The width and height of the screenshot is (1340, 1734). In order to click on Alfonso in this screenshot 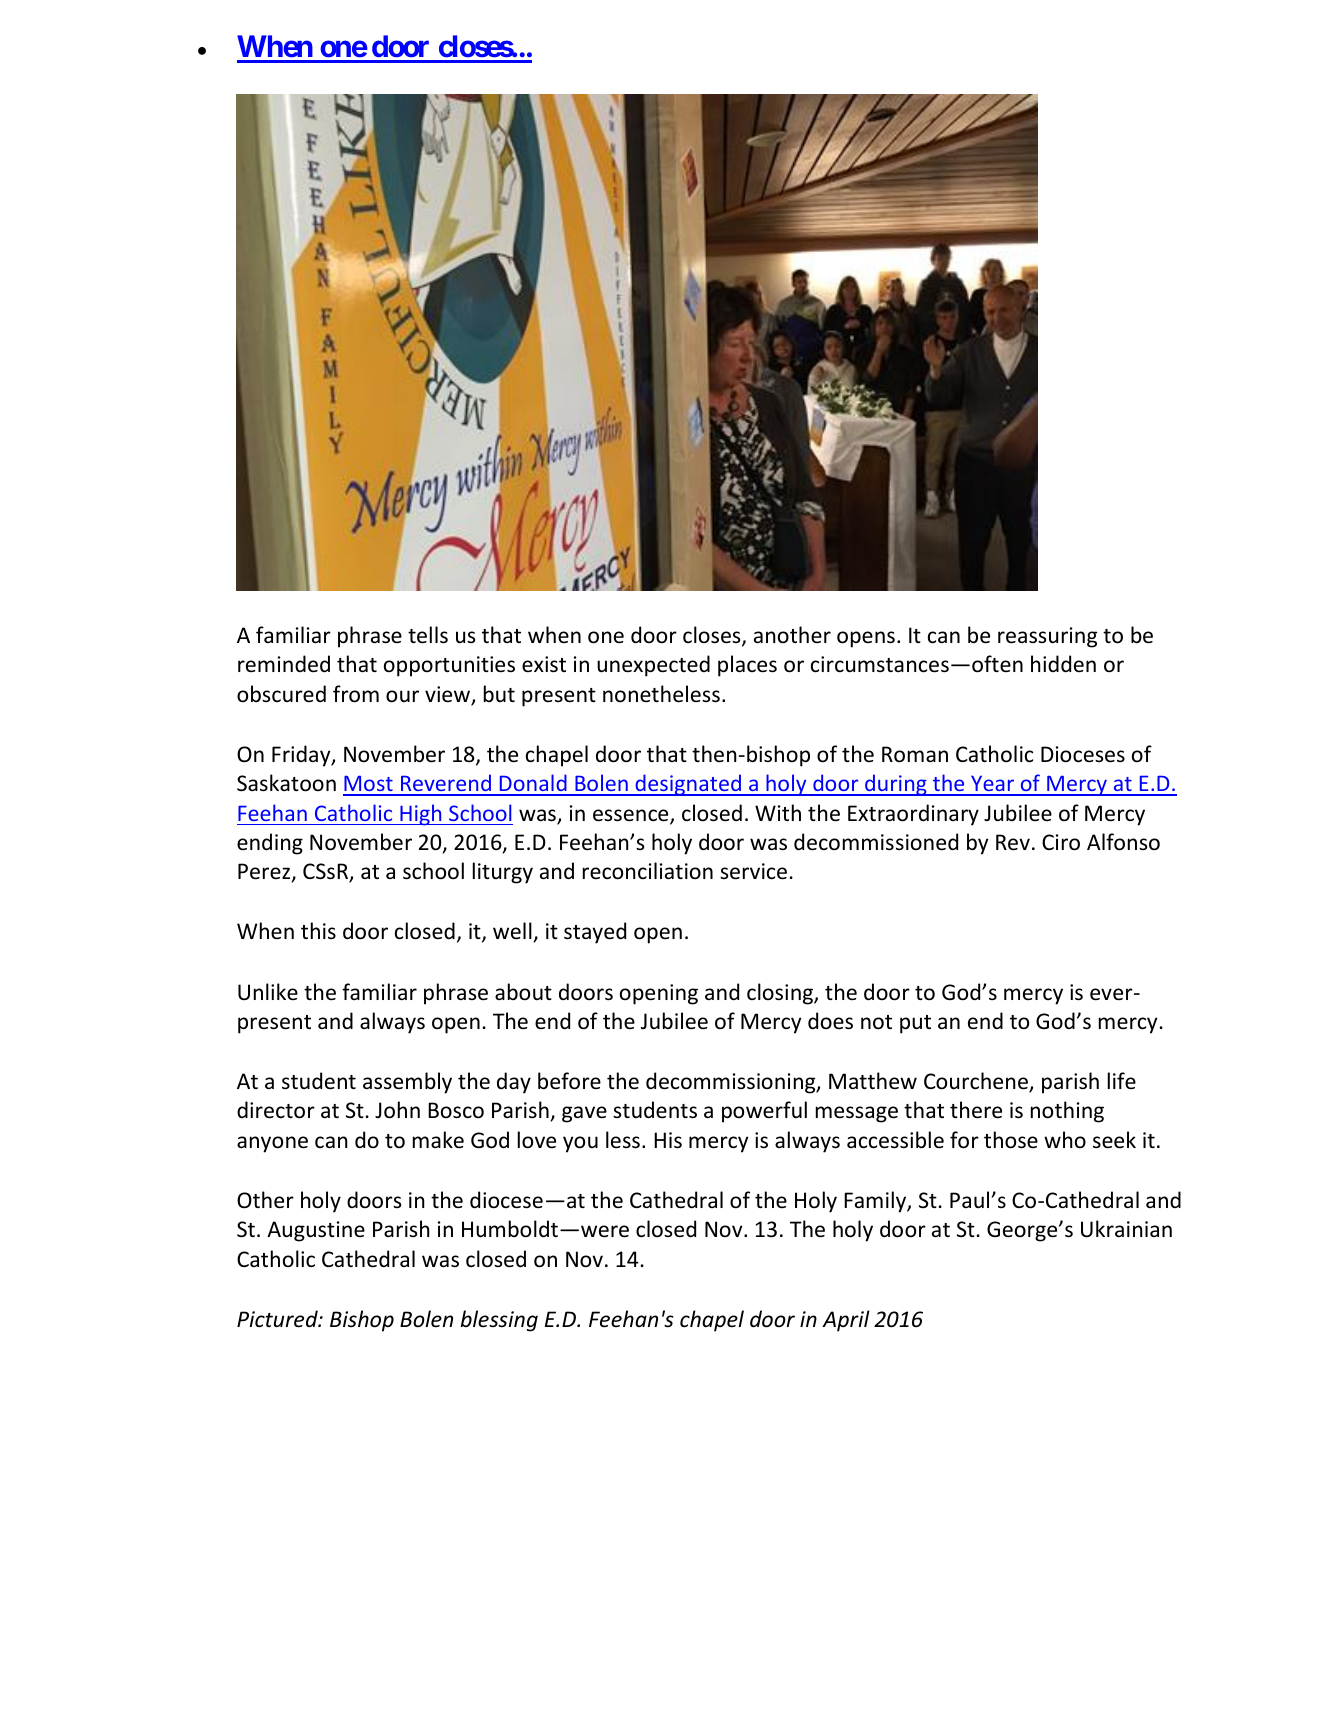, I will do `click(1123, 842)`.
